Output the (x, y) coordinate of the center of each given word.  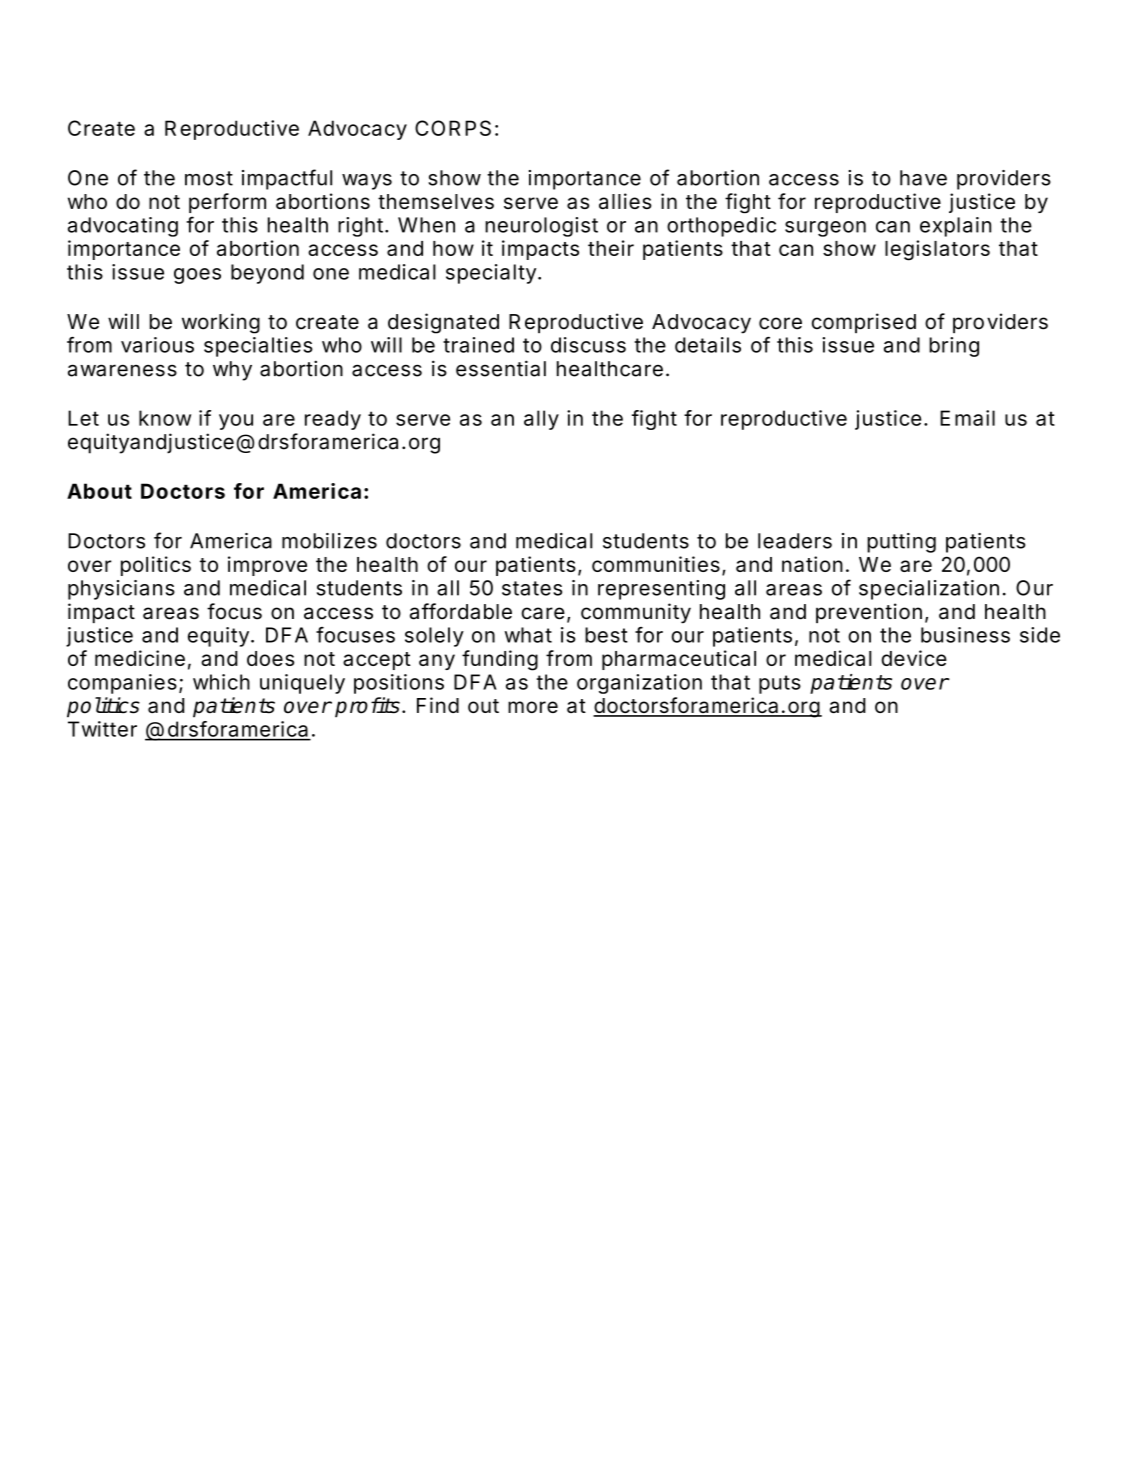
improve (267, 566)
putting (901, 543)
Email (967, 418)
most (209, 178)
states (532, 588)
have (923, 178)
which (221, 682)
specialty (491, 274)
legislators (937, 250)
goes (197, 276)
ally (541, 420)
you (236, 422)
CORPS (453, 128)
